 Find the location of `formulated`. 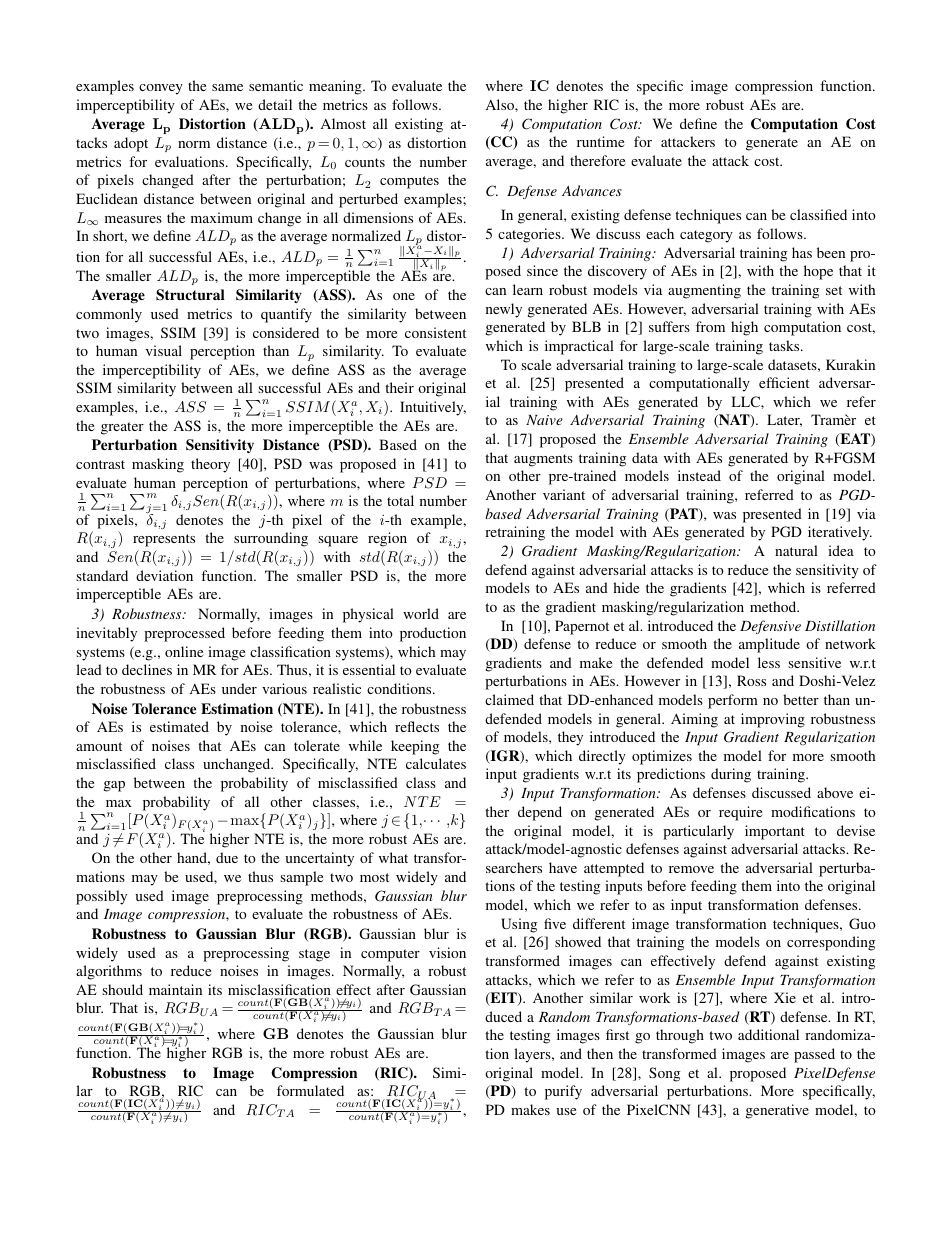

formulated is located at coordinates (310, 1090).
